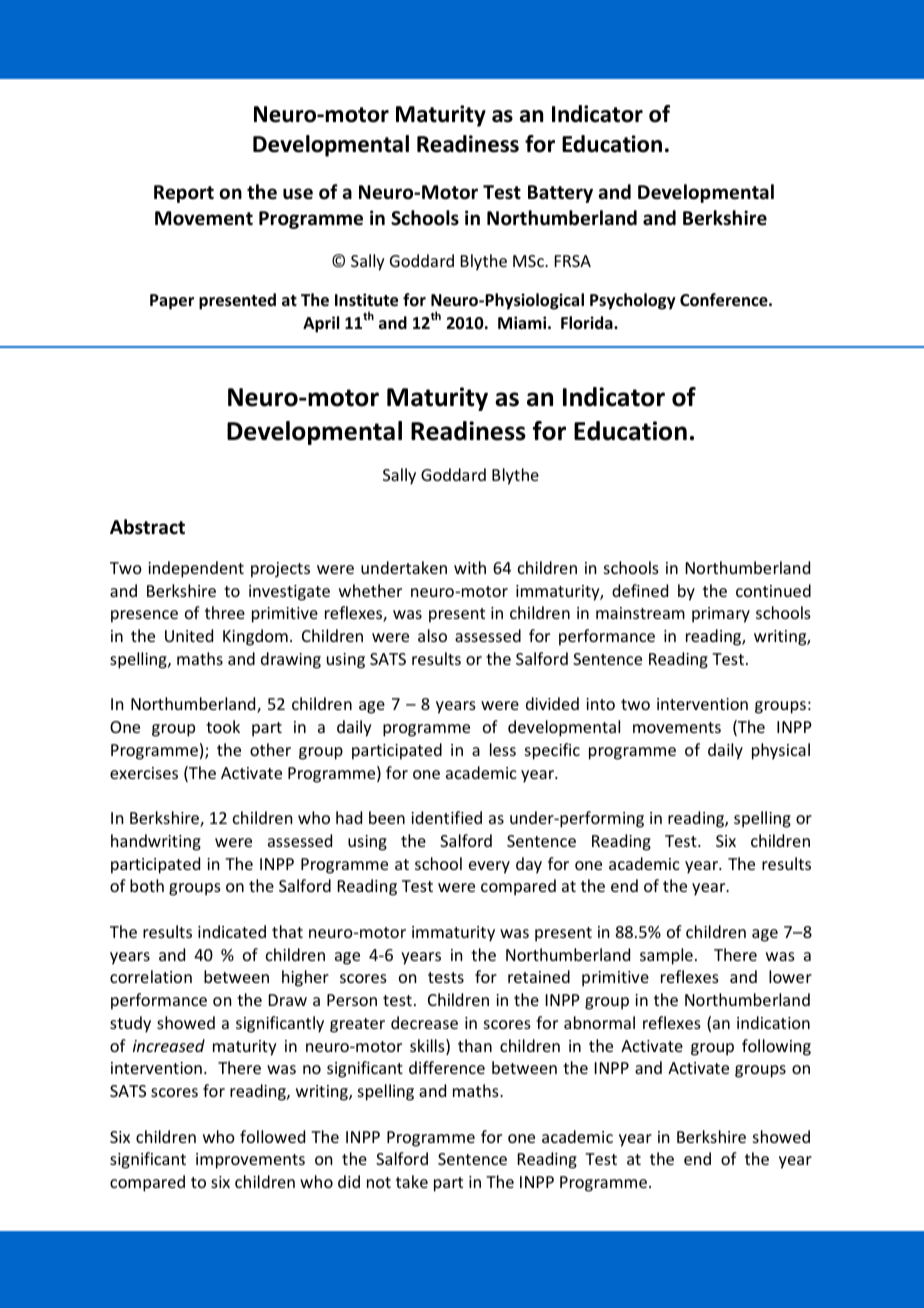 The image size is (924, 1308). What do you see at coordinates (223, 726) in the screenshot?
I see `took` at bounding box center [223, 726].
